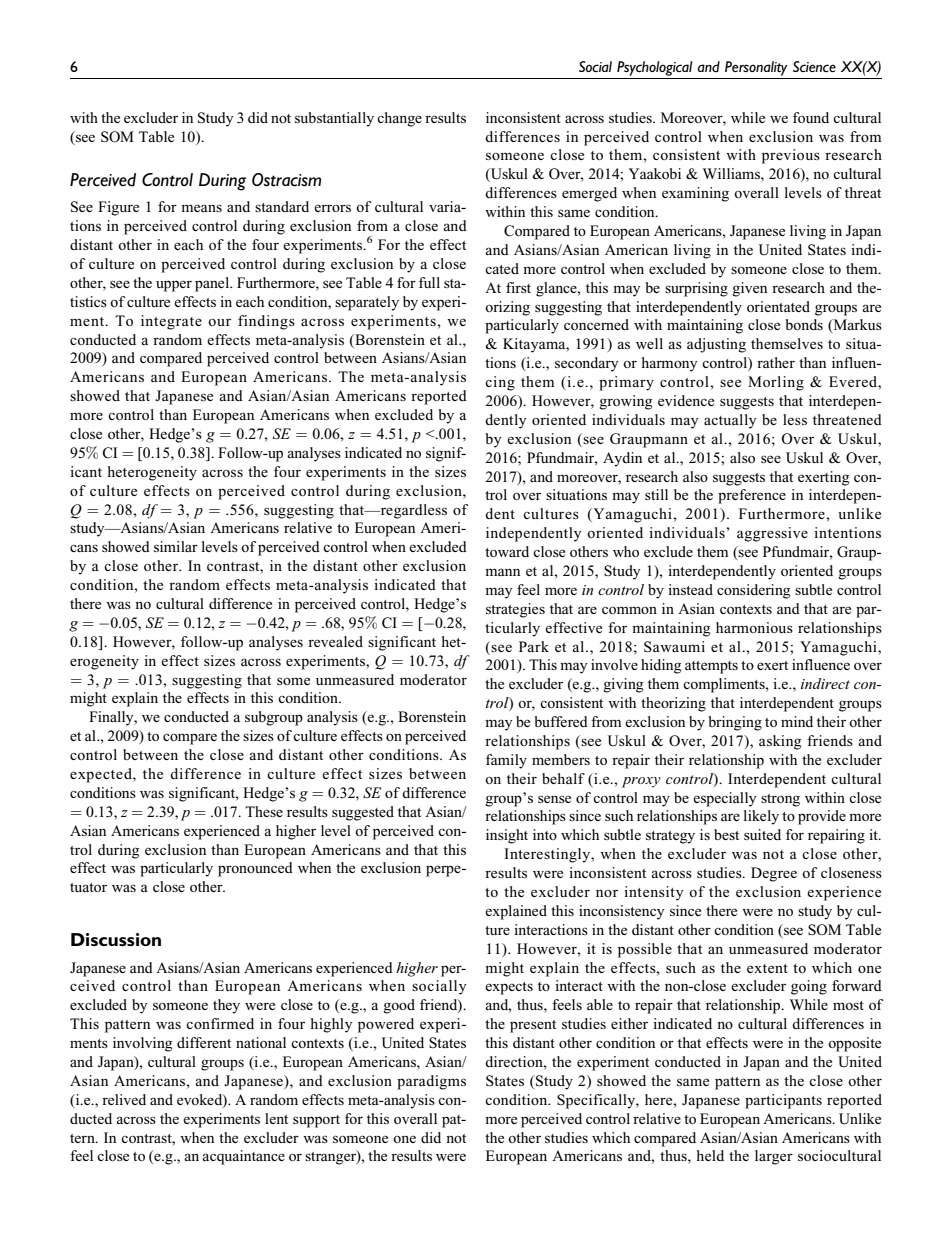 The width and height of the image is (952, 1237). Describe the element at coordinates (399, 119) in the image. I see `change` at that location.
